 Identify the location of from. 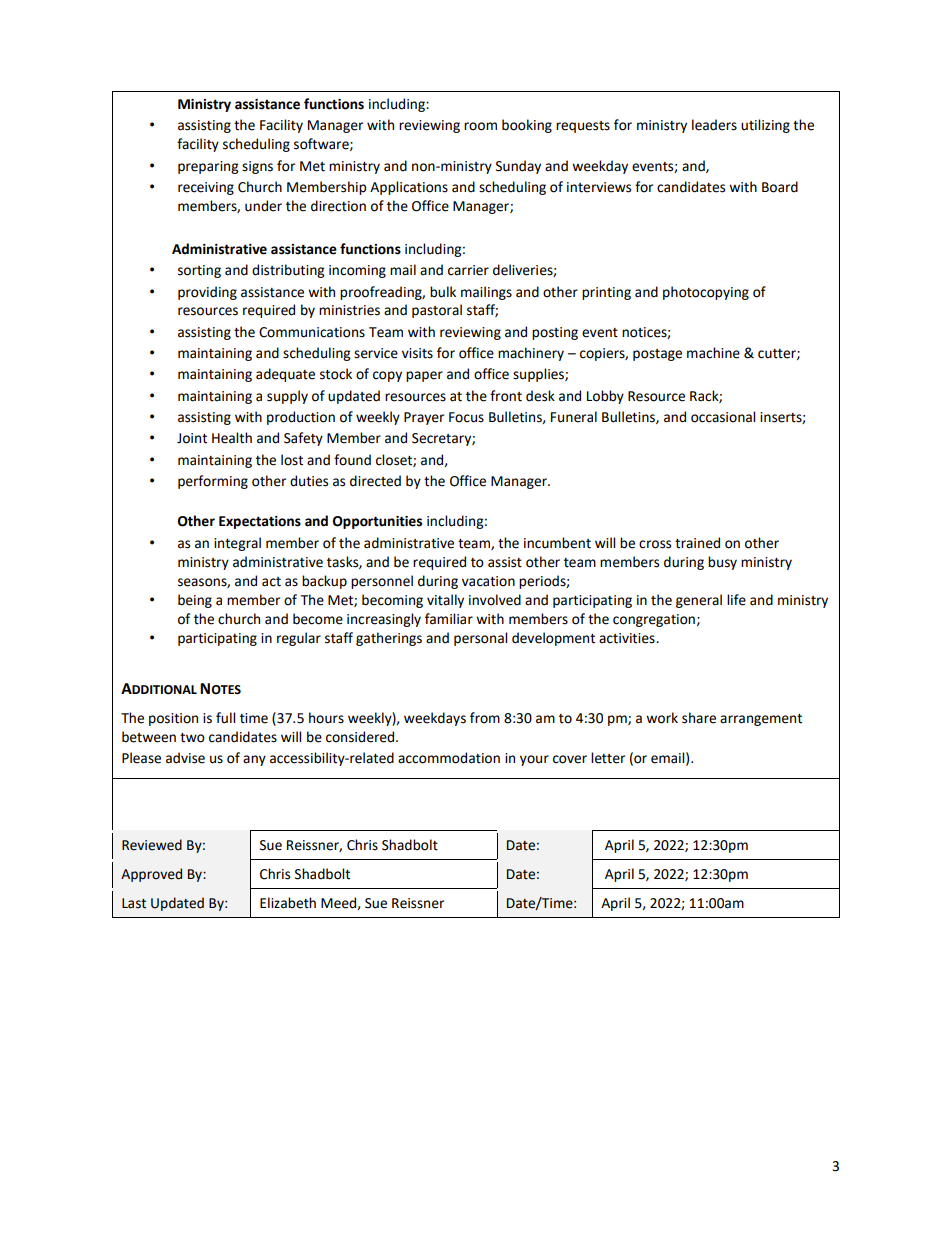
(485, 718).
